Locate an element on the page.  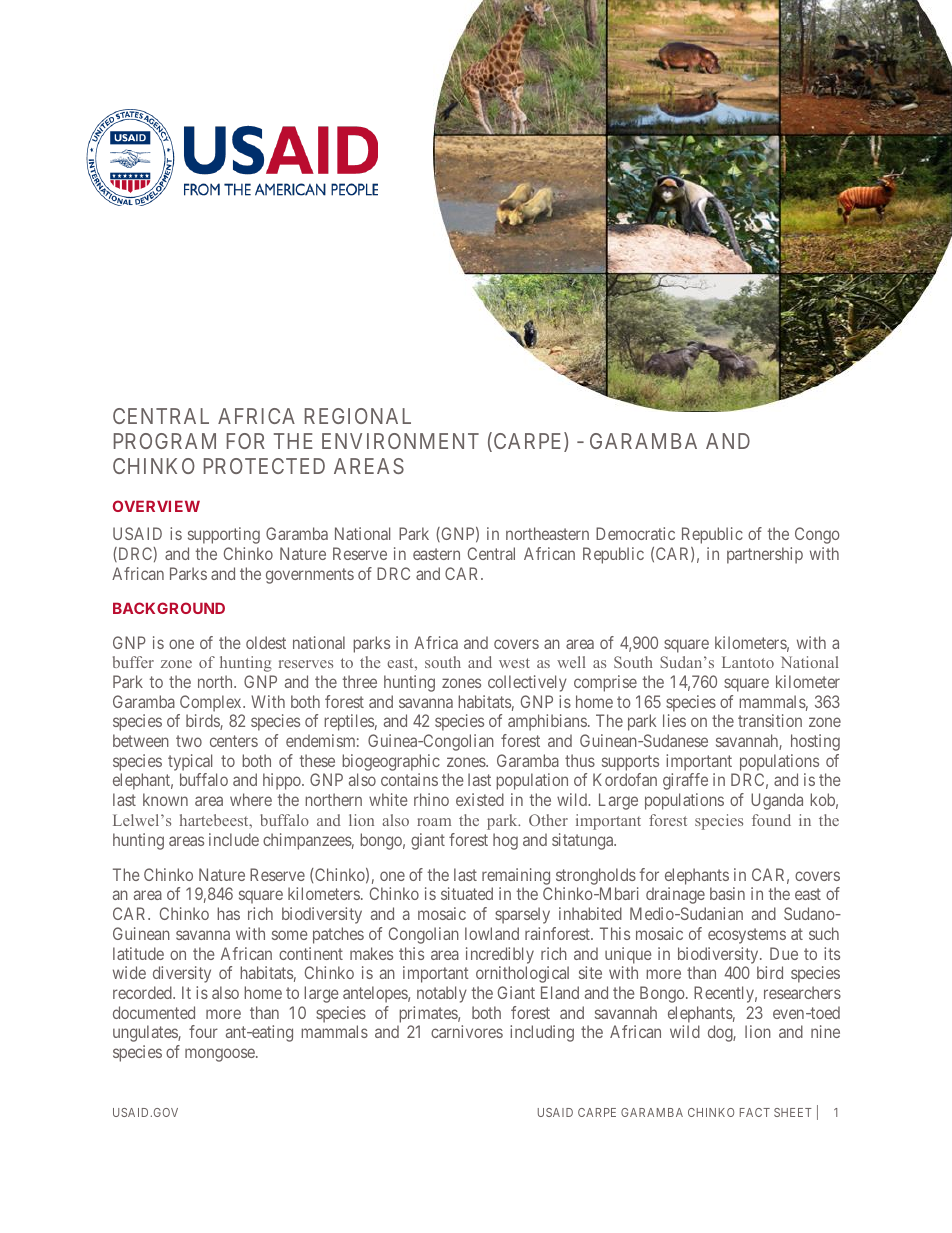
Uganda is located at coordinates (777, 801).
